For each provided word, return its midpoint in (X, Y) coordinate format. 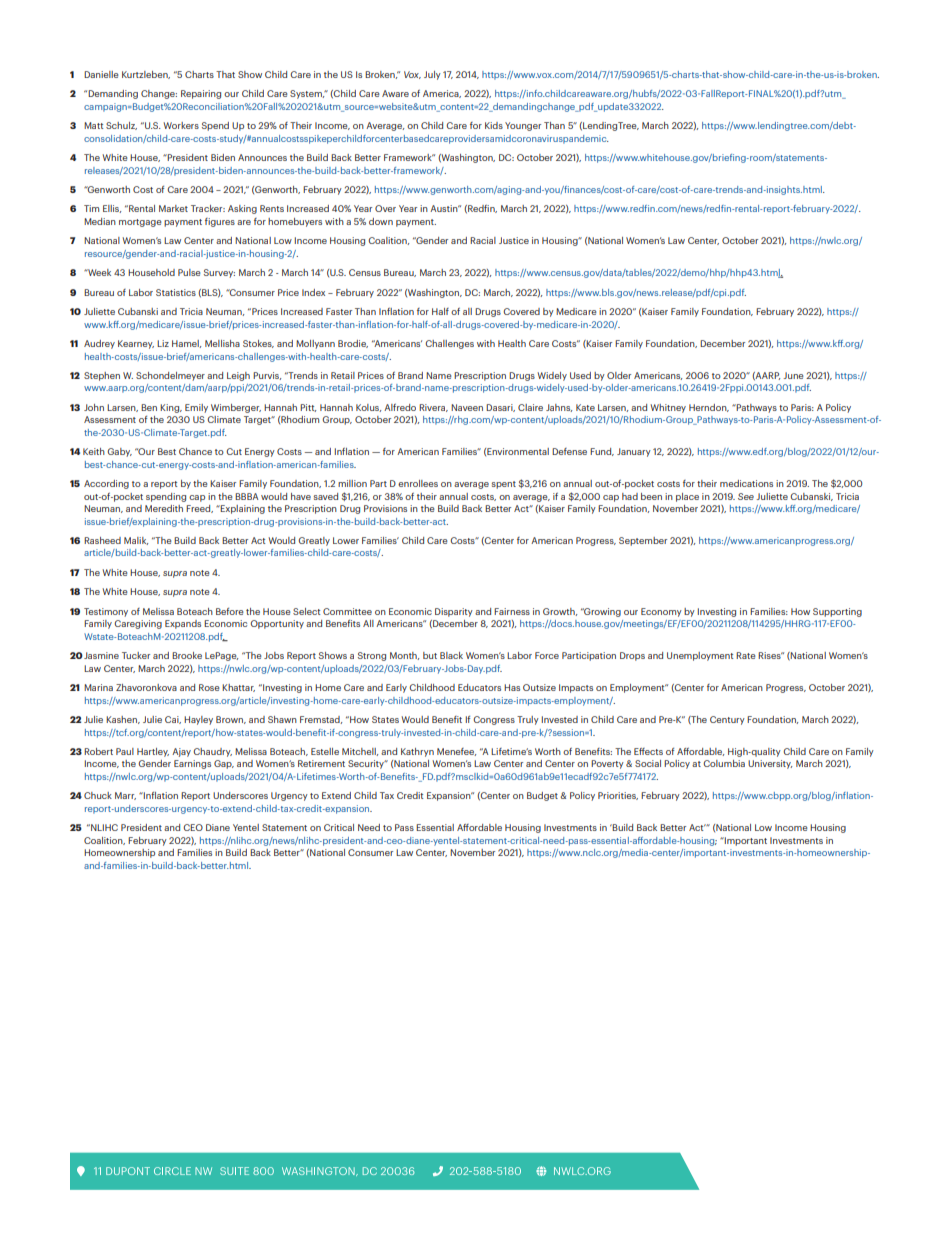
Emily (196, 408)
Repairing (201, 94)
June (793, 375)
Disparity (454, 612)
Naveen (467, 407)
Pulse (189, 272)
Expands (183, 624)
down (381, 221)
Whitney (668, 408)
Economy (661, 612)
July (432, 75)
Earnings (192, 764)
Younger (523, 126)
